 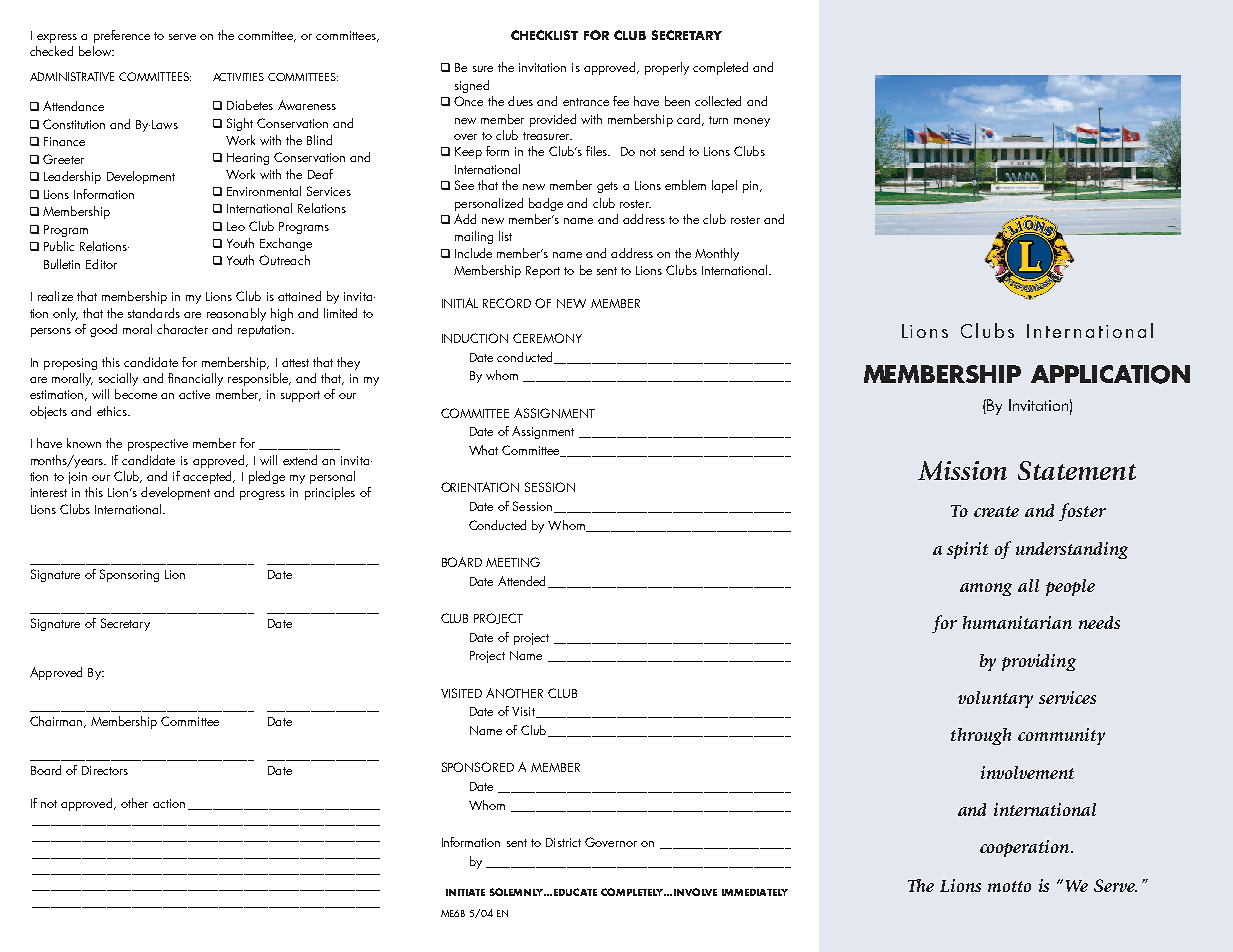 I want to click on CEREMONY, so click(x=547, y=338).
